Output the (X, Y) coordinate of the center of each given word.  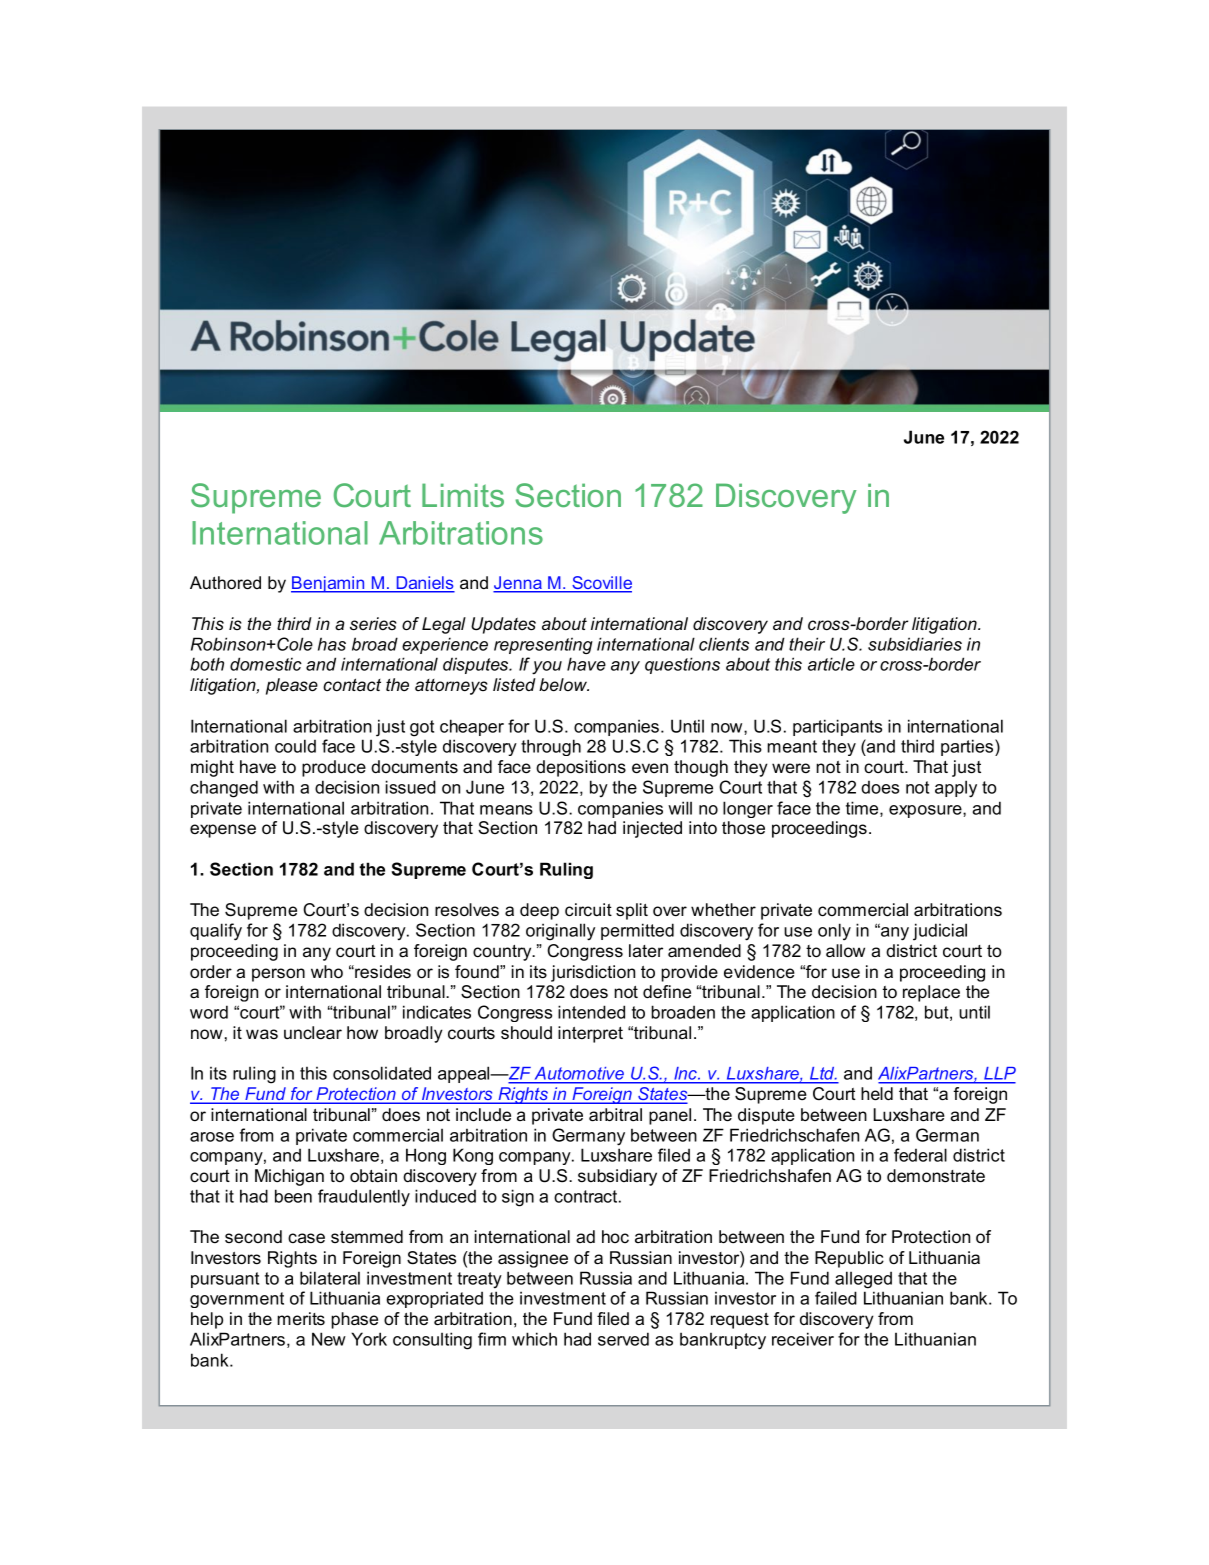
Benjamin (329, 584)
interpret (590, 1034)
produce (334, 768)
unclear (313, 1033)
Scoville (601, 584)
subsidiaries (915, 644)
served (623, 1339)
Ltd (822, 1075)
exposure (926, 811)
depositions (581, 768)
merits (301, 1319)
